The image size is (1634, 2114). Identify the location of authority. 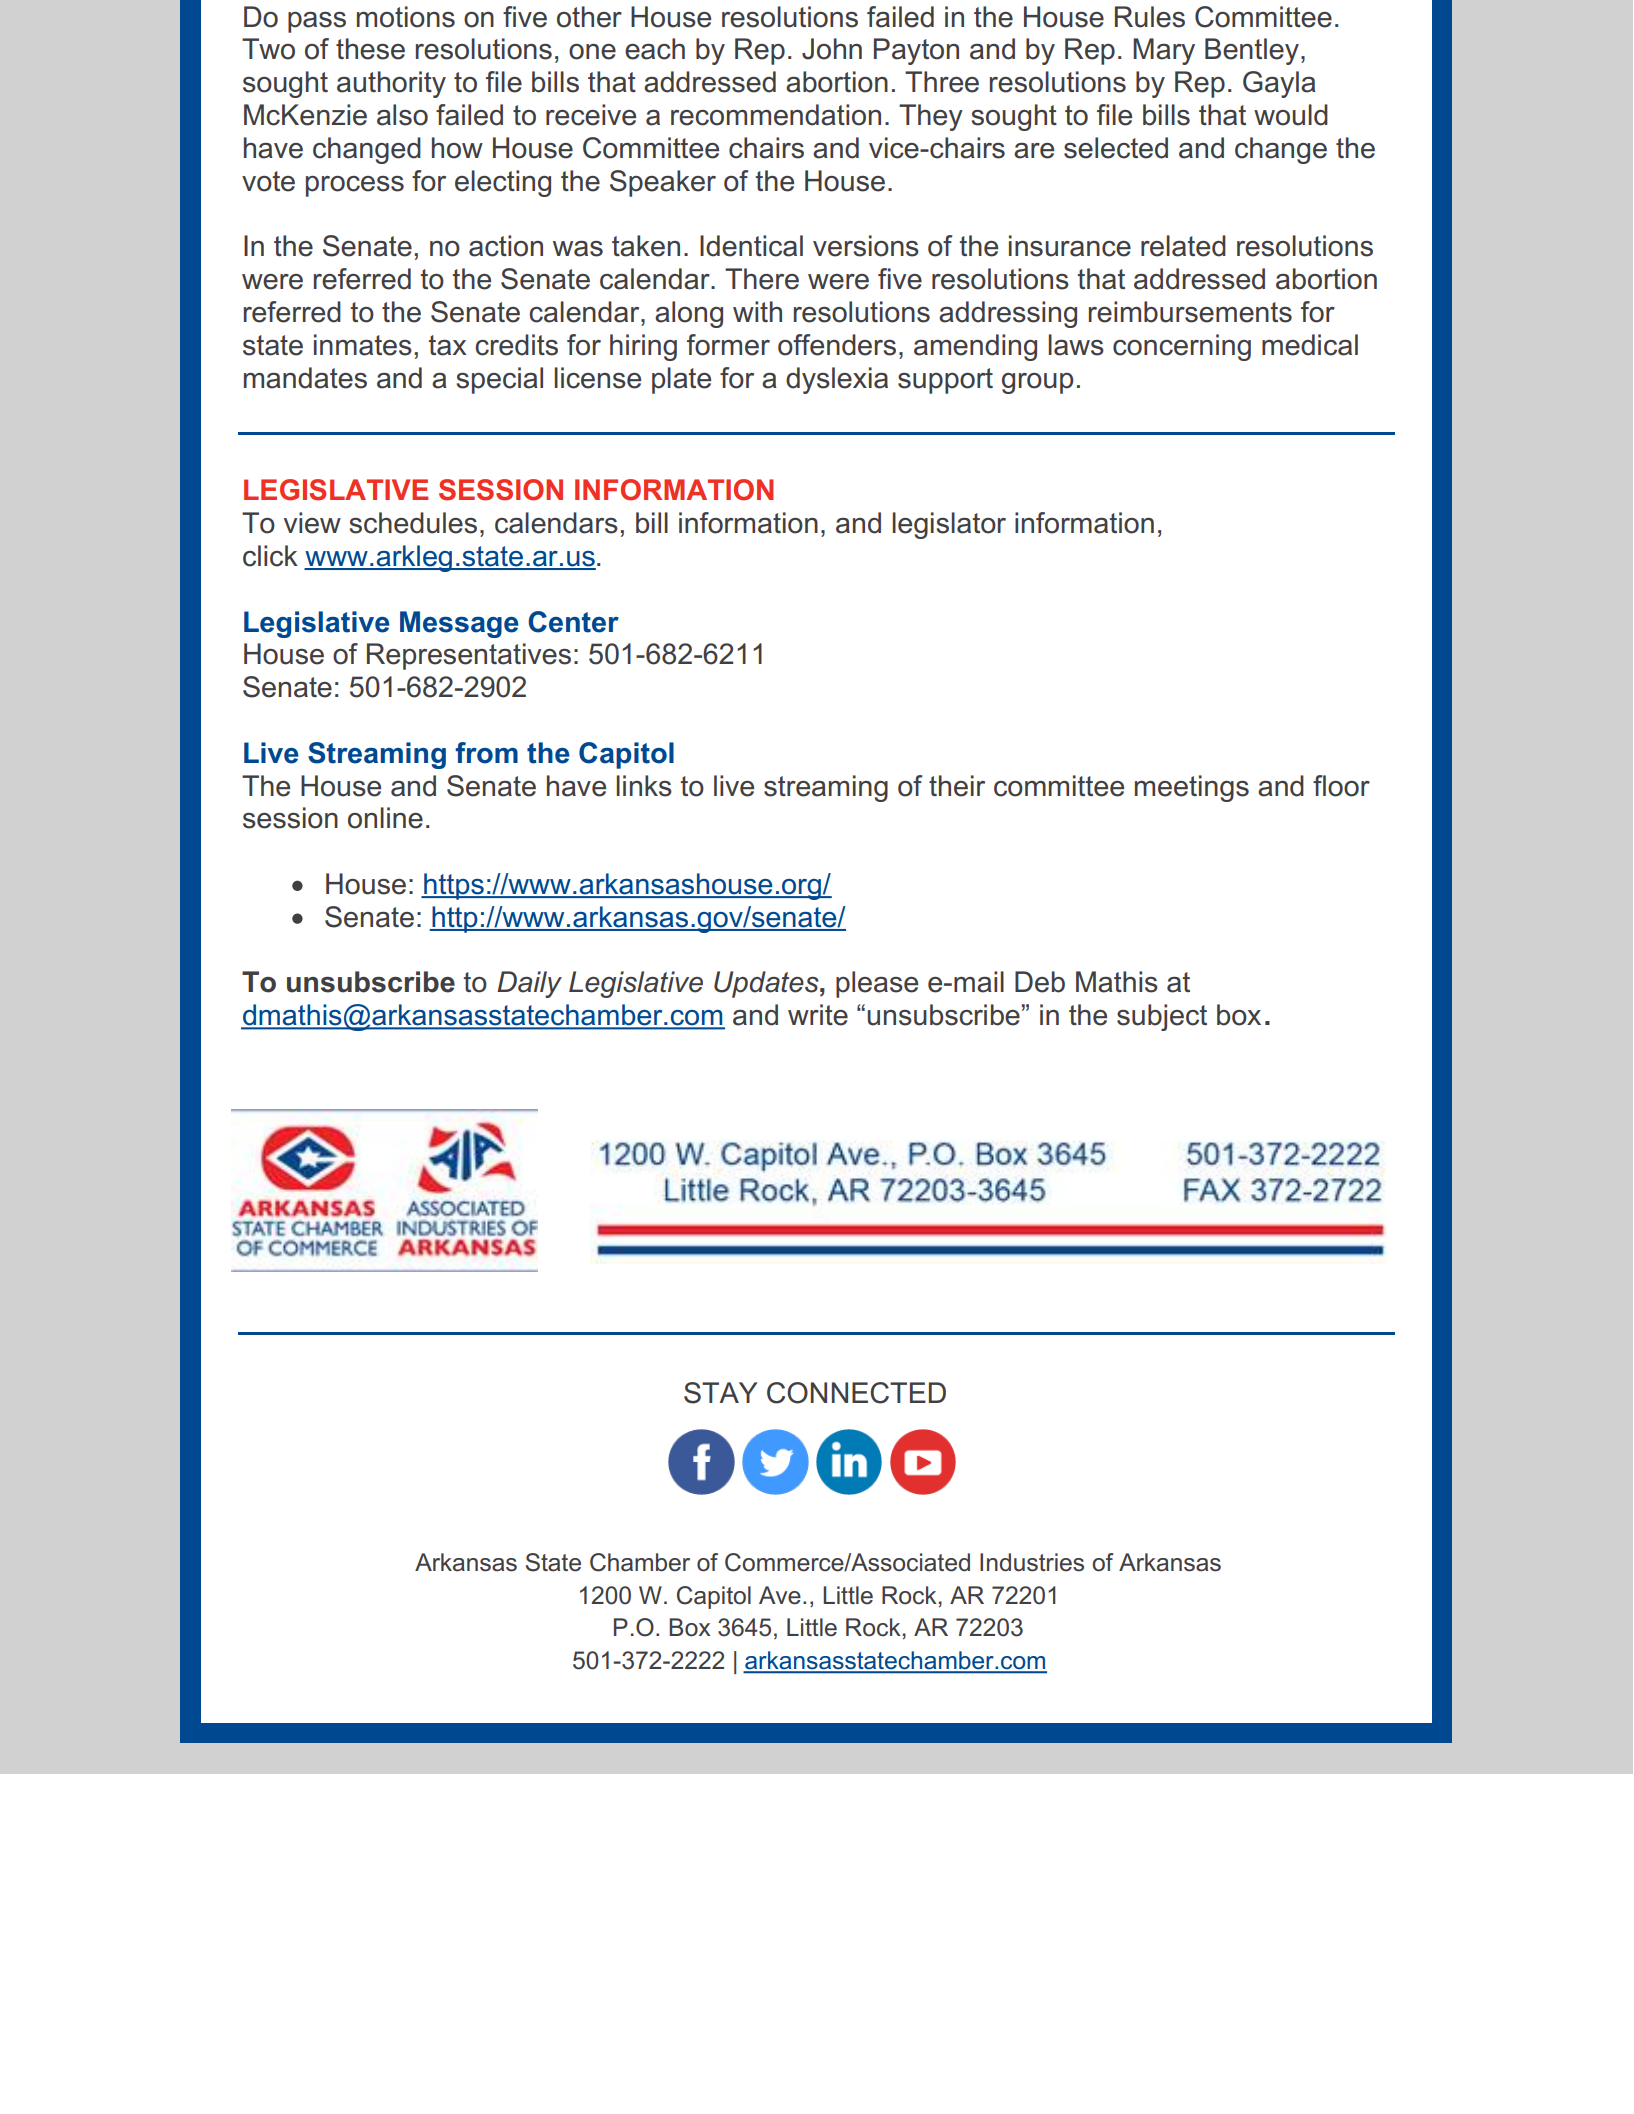
(391, 84).
